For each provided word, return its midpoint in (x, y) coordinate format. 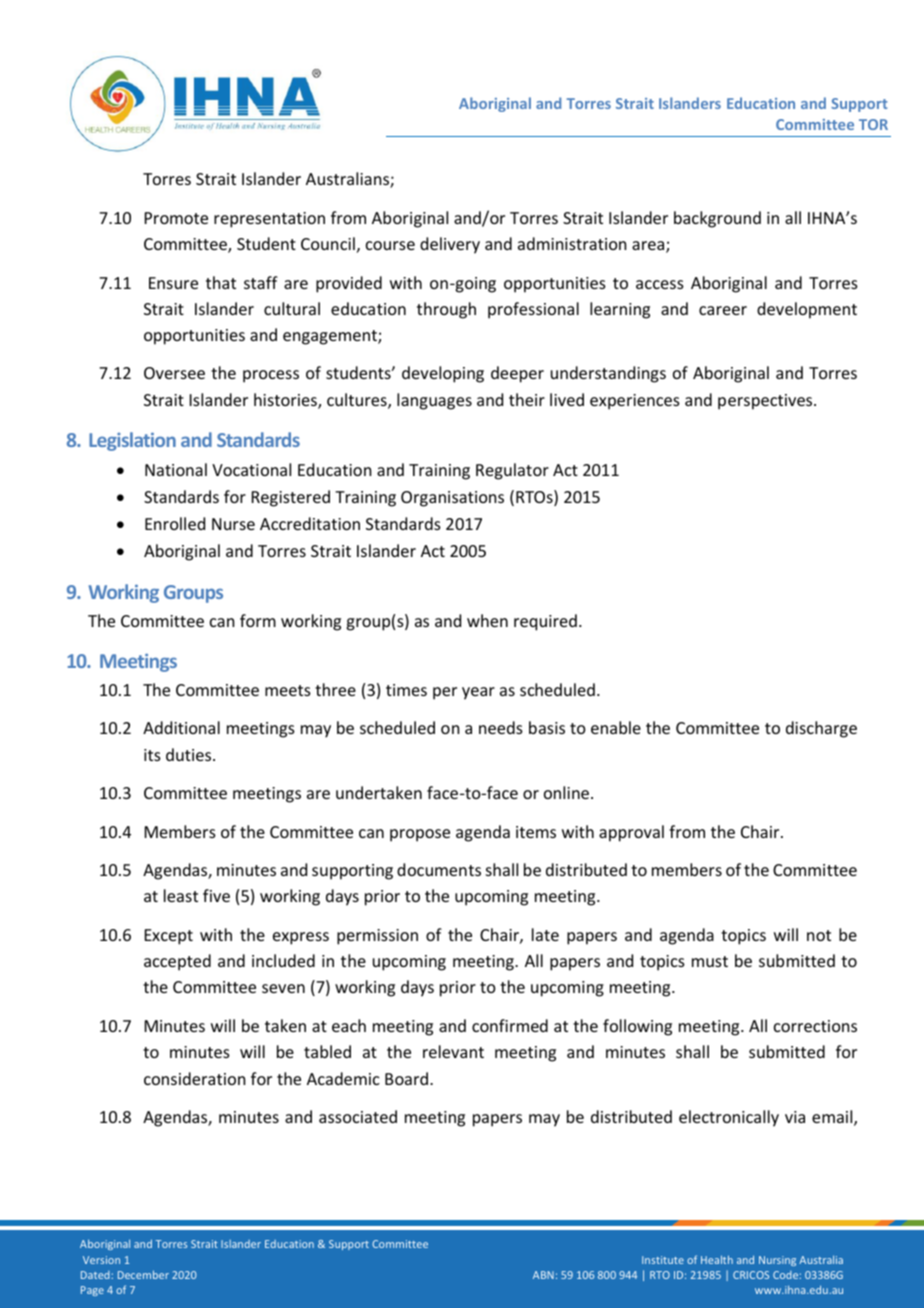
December (143, 1274)
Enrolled (175, 523)
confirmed (510, 1025)
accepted (177, 962)
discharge (821, 729)
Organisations (452, 499)
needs (501, 727)
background (717, 219)
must (710, 961)
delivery (450, 245)
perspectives (766, 402)
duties (190, 754)
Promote (176, 218)
